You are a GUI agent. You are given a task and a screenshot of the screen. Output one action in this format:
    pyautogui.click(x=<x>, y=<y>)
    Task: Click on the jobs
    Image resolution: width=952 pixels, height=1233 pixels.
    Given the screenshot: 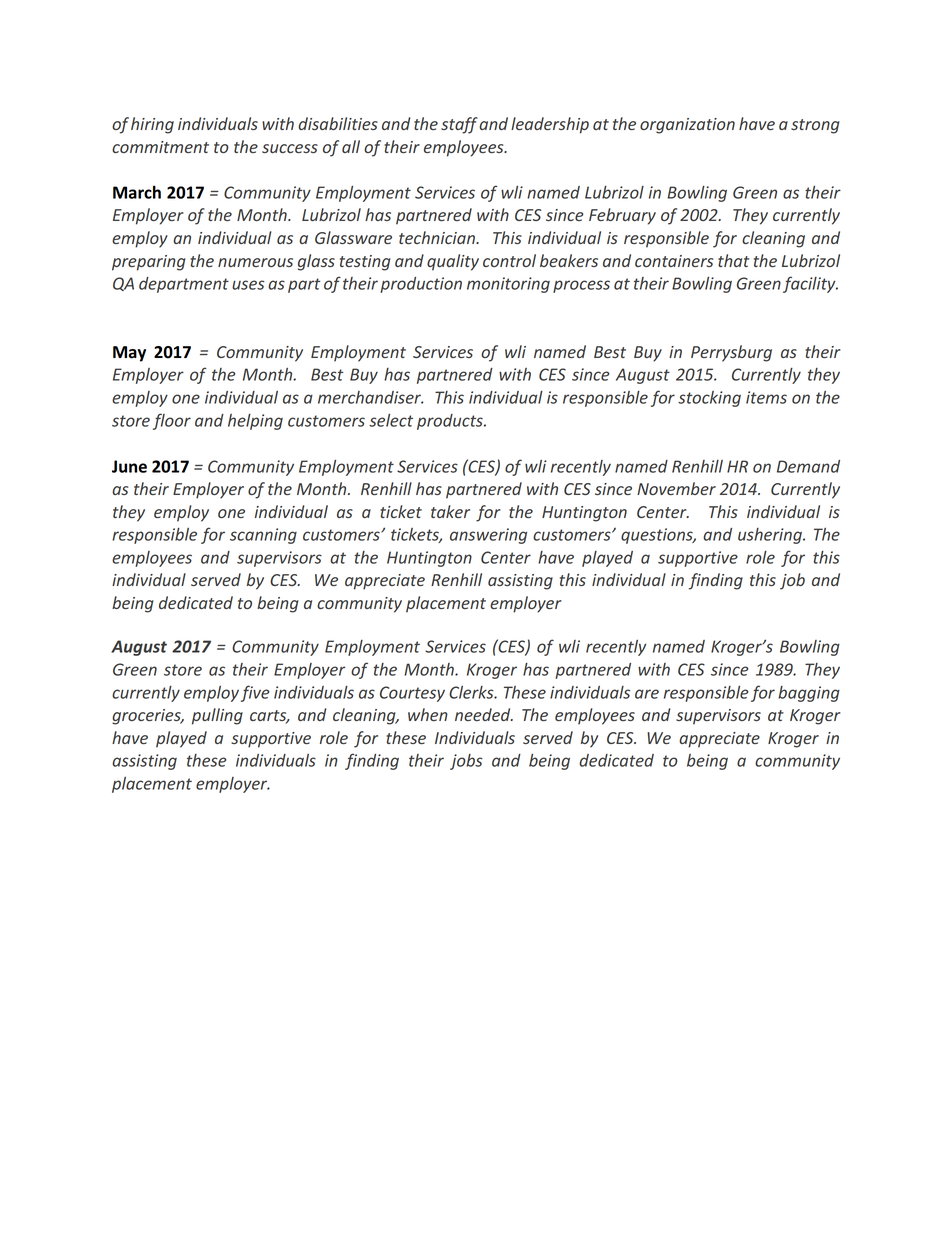 What is the action you would take?
    pyautogui.click(x=466, y=762)
